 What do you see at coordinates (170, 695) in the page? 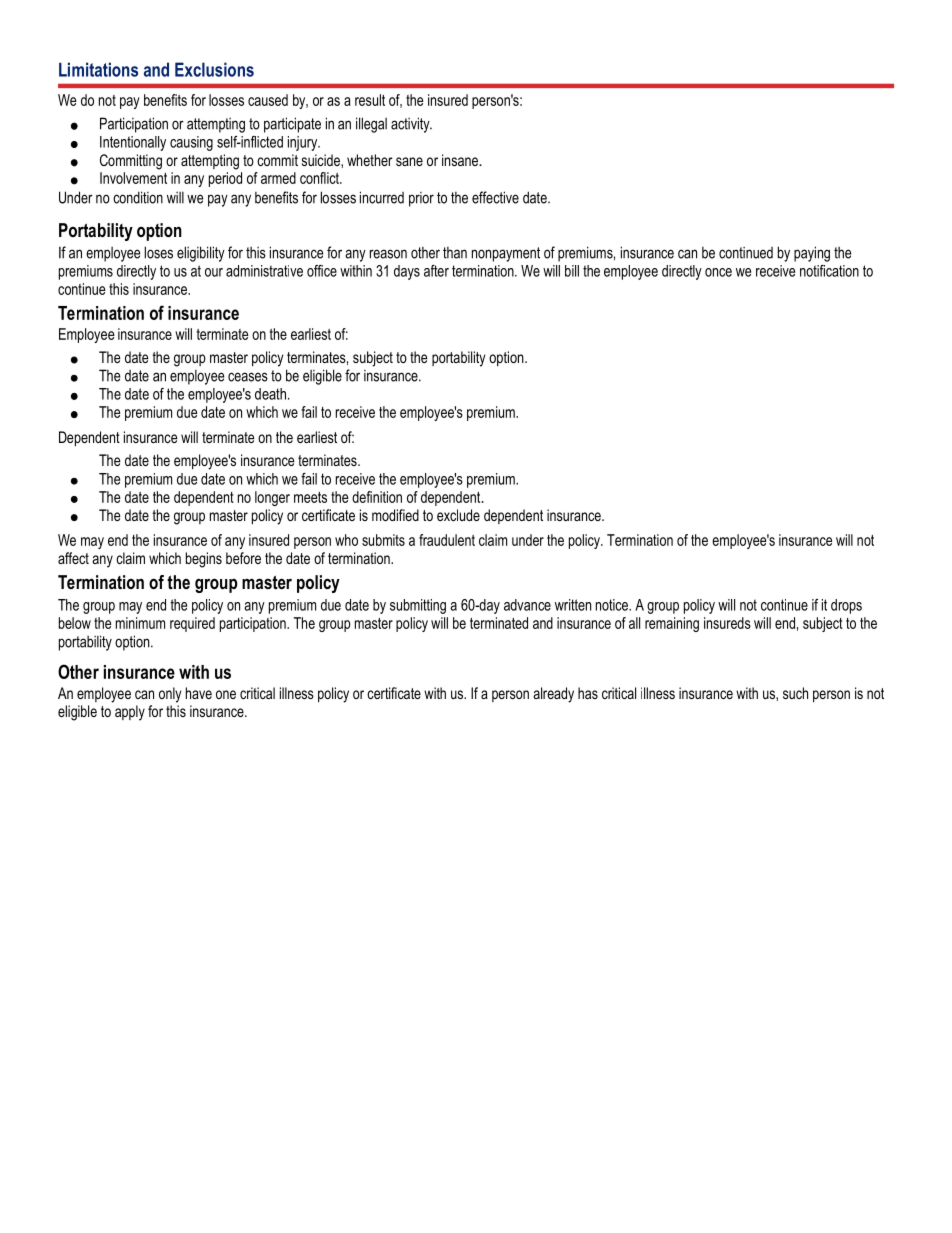
I see `only` at bounding box center [170, 695].
